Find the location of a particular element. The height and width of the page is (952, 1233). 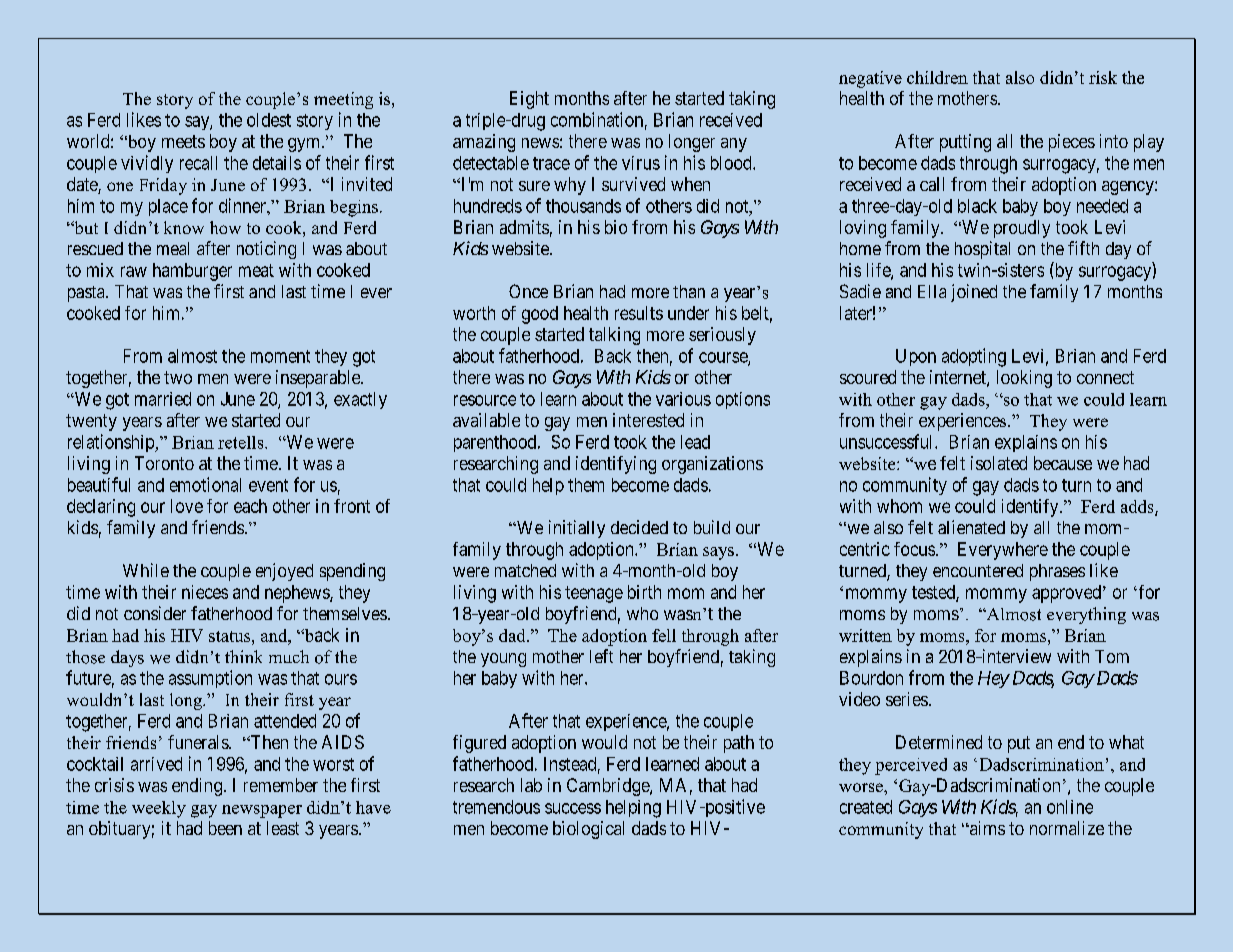

nieces is located at coordinates (205, 592).
